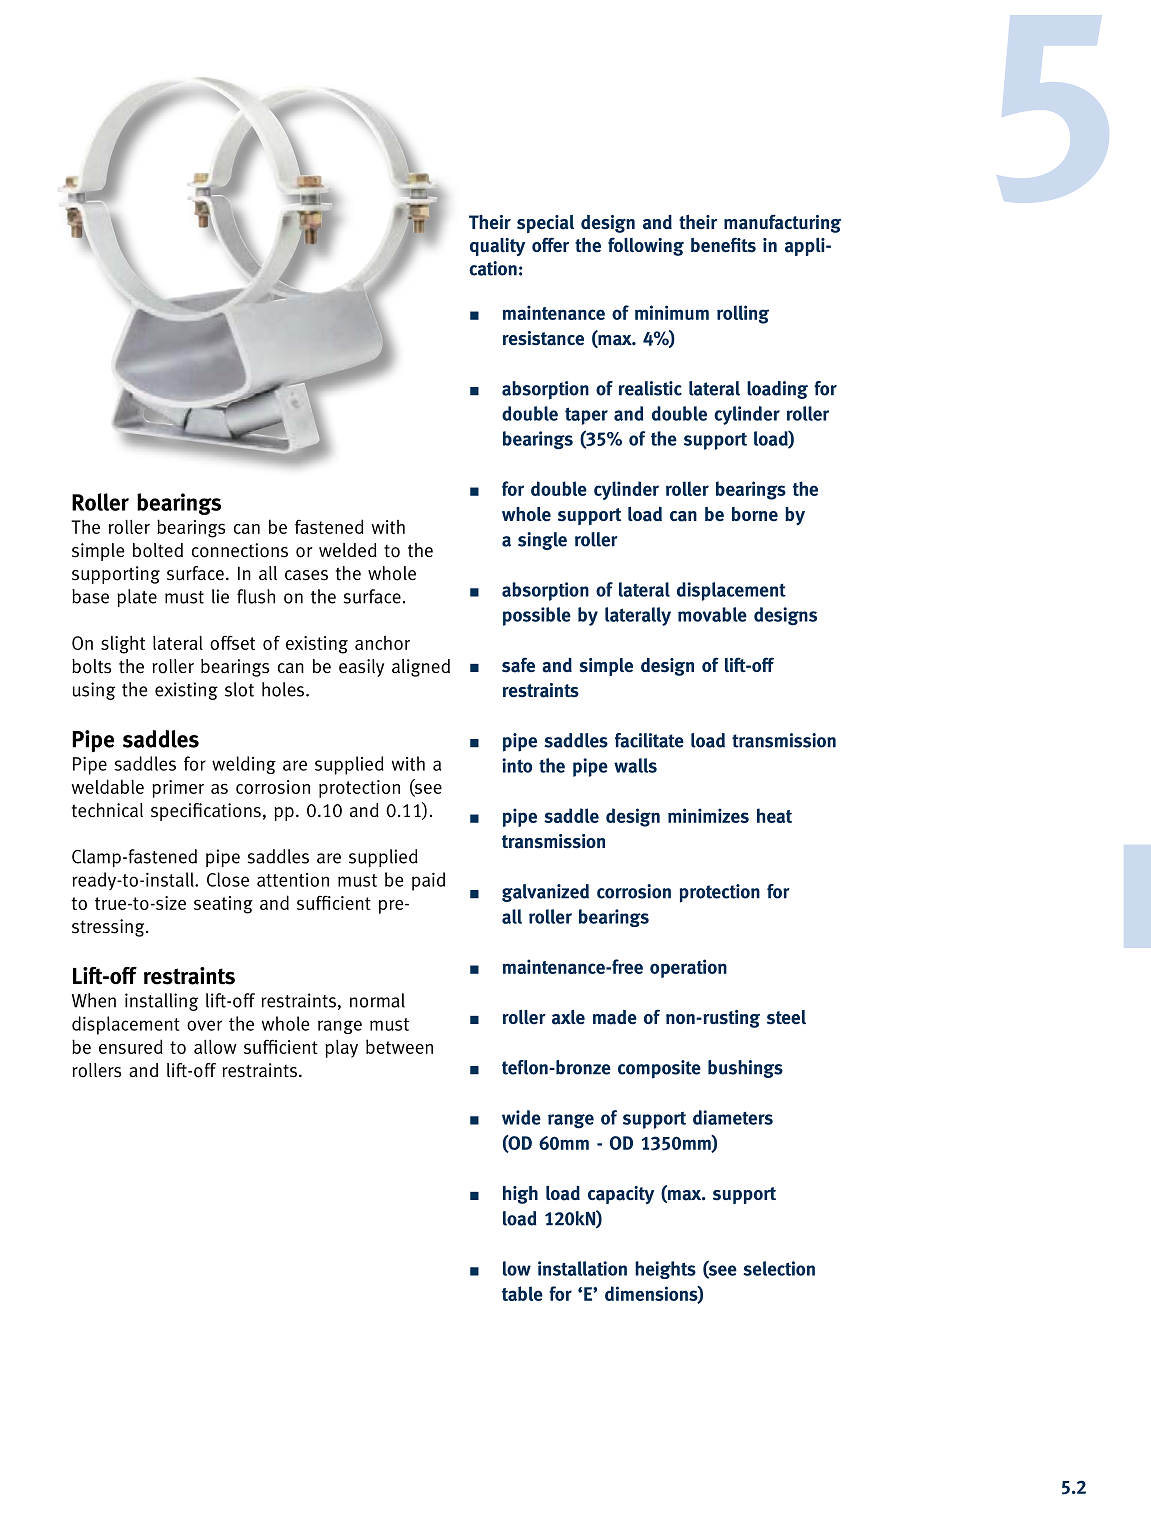  I want to click on benefits, so click(723, 245).
